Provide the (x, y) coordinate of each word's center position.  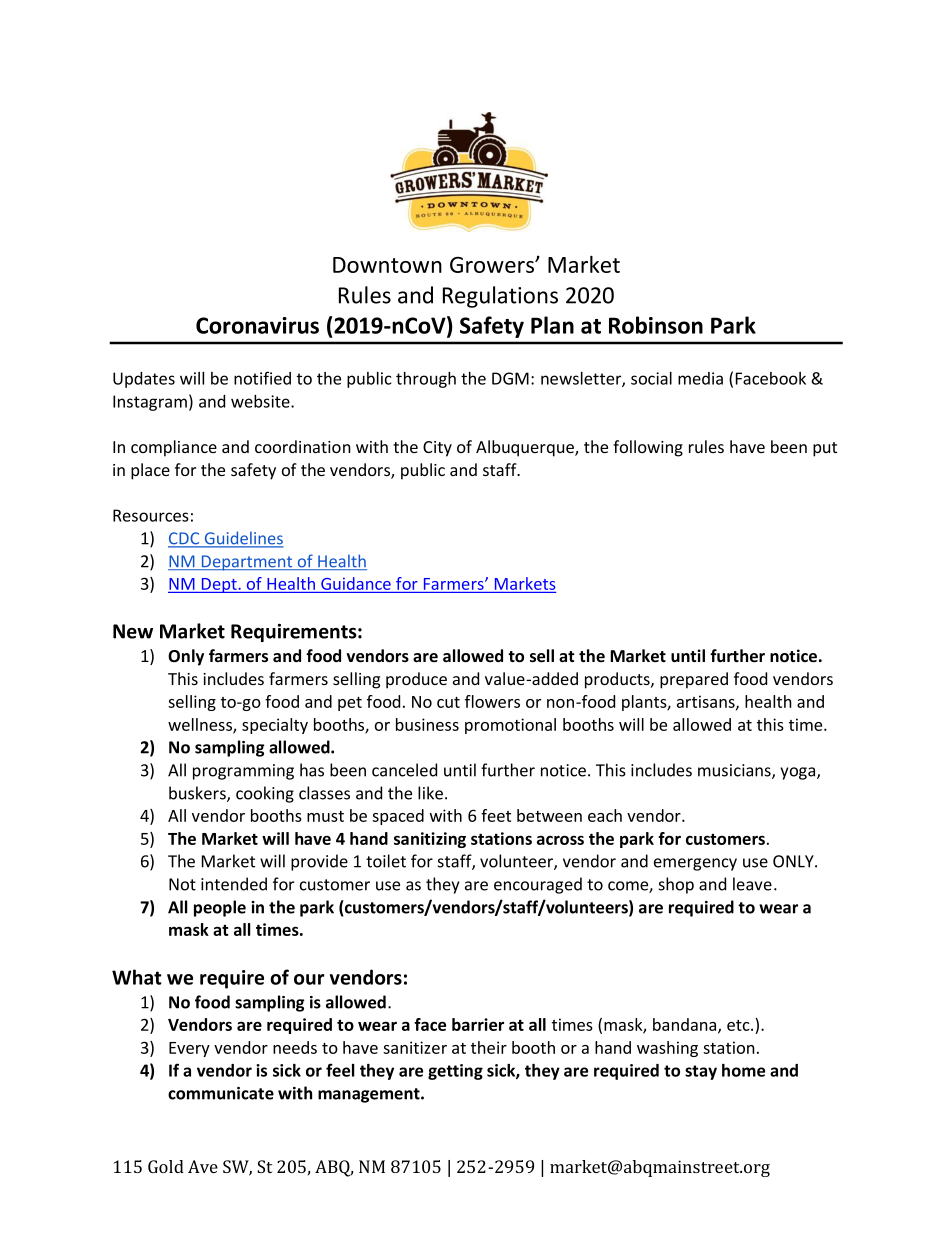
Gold (166, 1166)
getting (455, 1072)
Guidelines (243, 539)
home (743, 1070)
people (220, 908)
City (437, 449)
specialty (275, 726)
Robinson (656, 325)
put (825, 449)
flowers (492, 701)
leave (752, 884)
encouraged (538, 885)
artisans (707, 702)
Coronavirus (257, 325)
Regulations (500, 297)
